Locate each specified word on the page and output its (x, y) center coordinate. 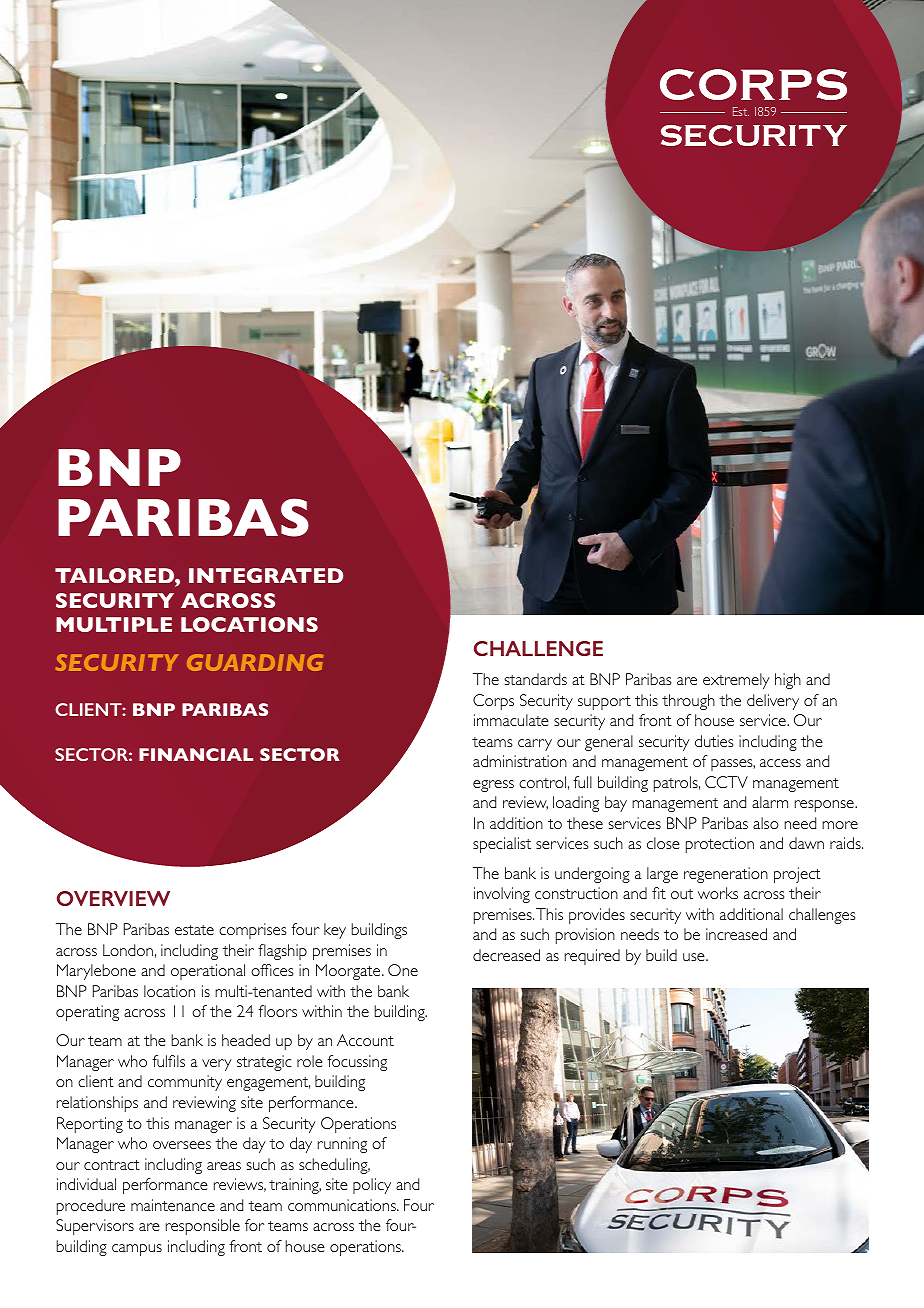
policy (372, 1186)
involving (502, 895)
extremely (736, 681)
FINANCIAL (196, 754)
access (780, 763)
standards (535, 679)
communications (343, 1205)
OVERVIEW (113, 898)
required (592, 957)
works (718, 893)
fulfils (168, 1061)
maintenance (173, 1205)
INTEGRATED (266, 575)
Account (365, 1040)
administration (520, 761)
